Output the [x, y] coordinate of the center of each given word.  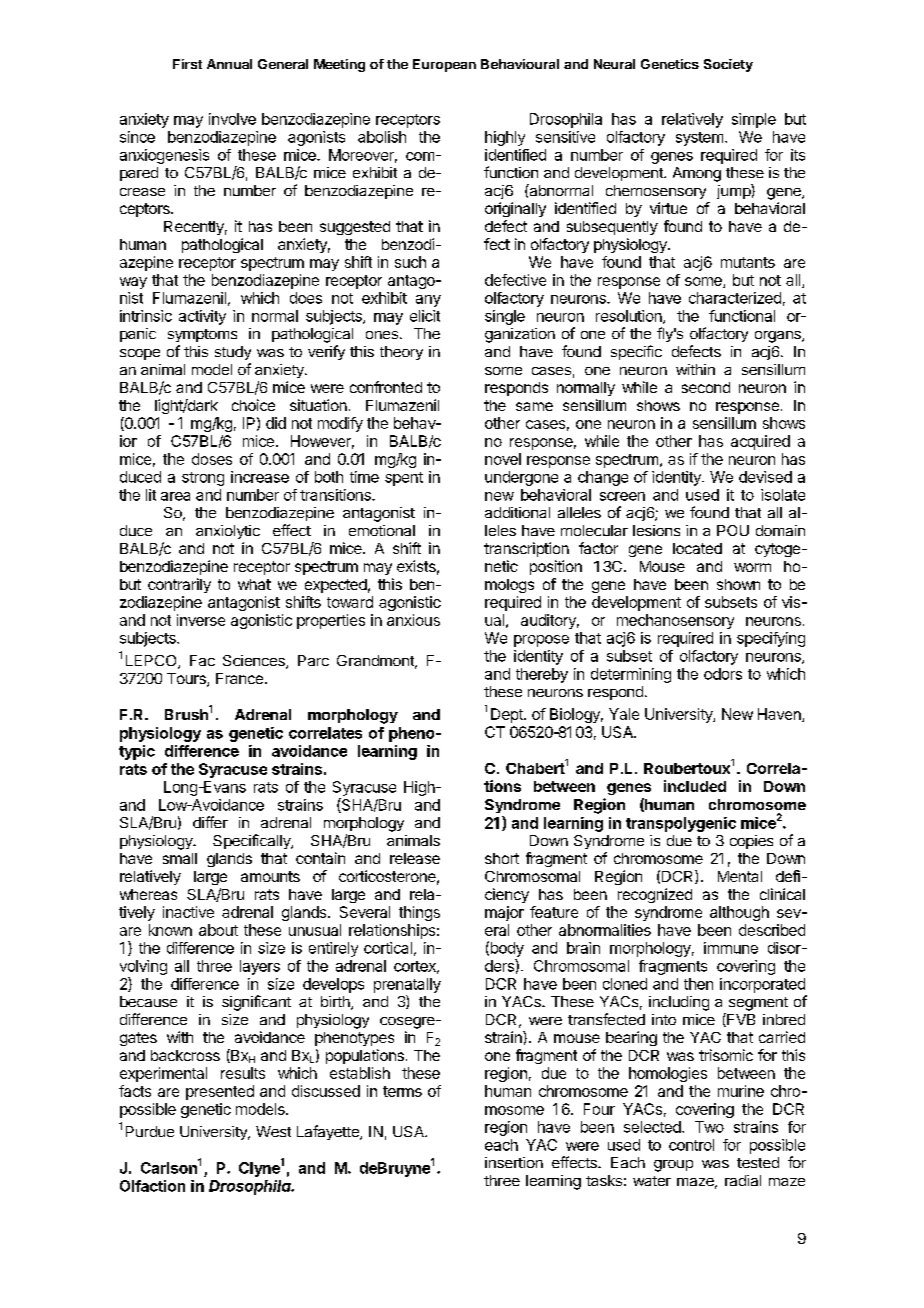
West [273, 1131]
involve [232, 119]
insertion [514, 1162]
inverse [201, 620]
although [739, 913]
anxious [413, 620]
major [504, 913]
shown [738, 584]
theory [401, 353]
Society [728, 65]
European [444, 65]
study [233, 353]
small [180, 858]
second [706, 387]
